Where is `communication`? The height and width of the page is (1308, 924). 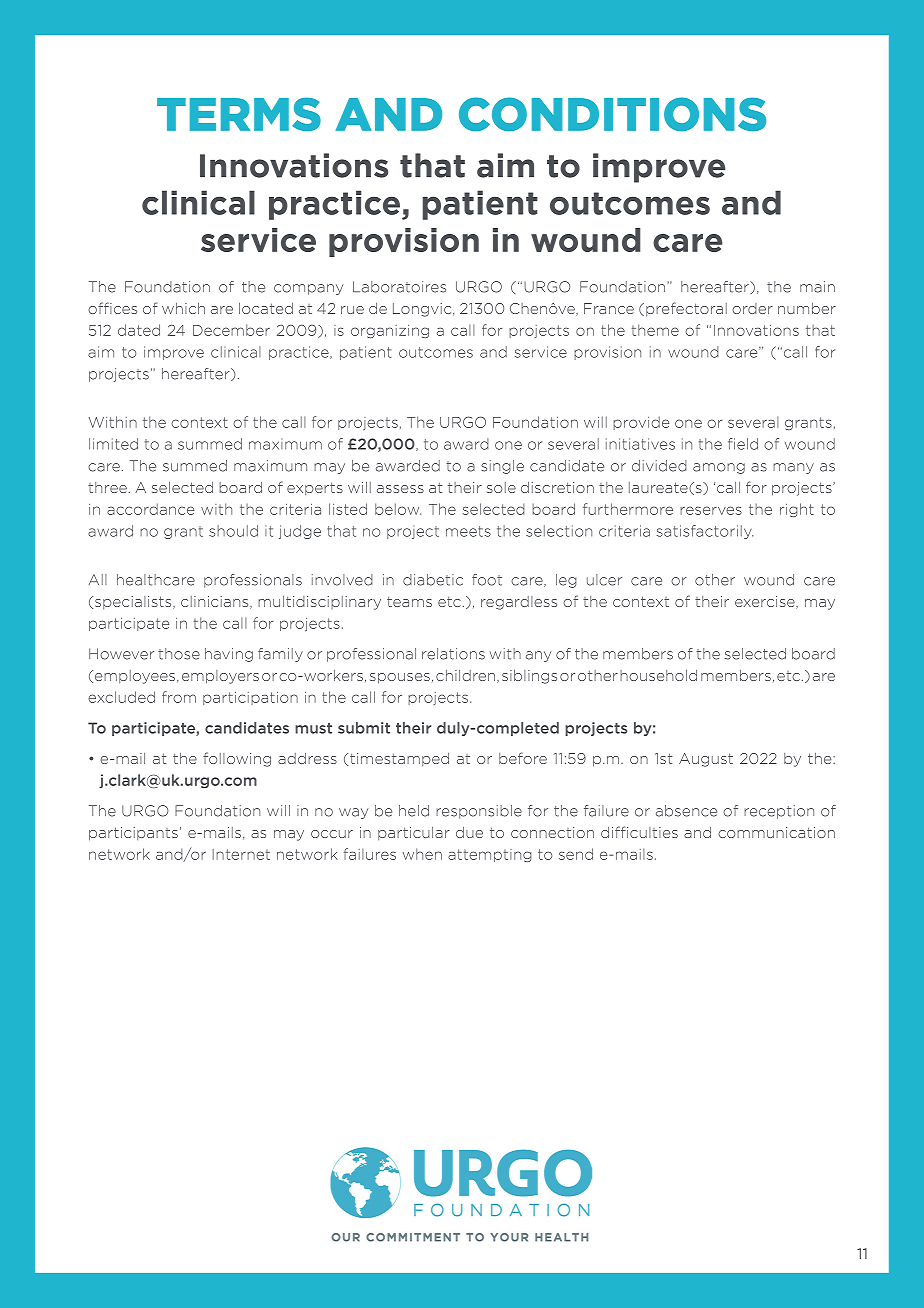 communication is located at coordinates (776, 832).
